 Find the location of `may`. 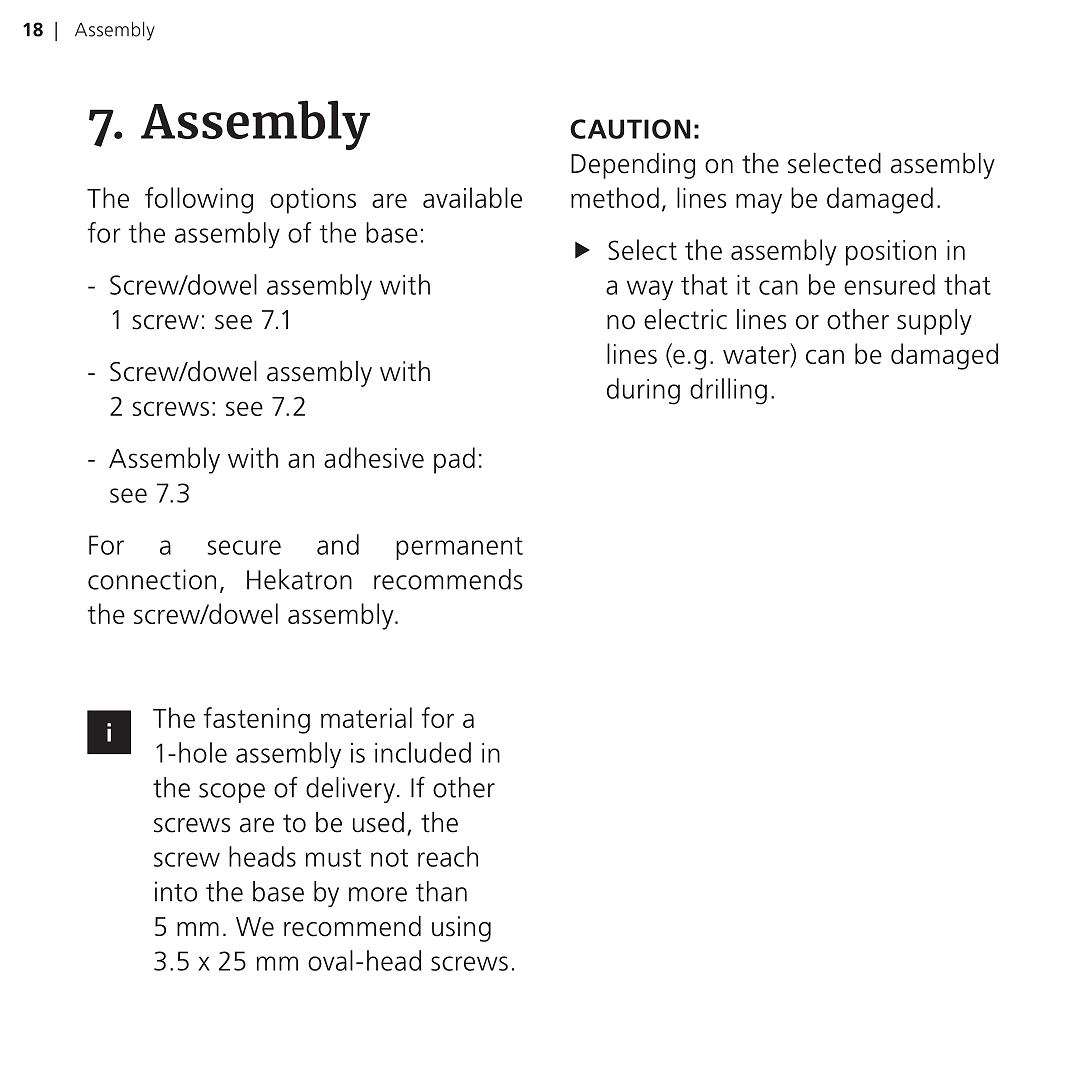

may is located at coordinates (759, 203).
